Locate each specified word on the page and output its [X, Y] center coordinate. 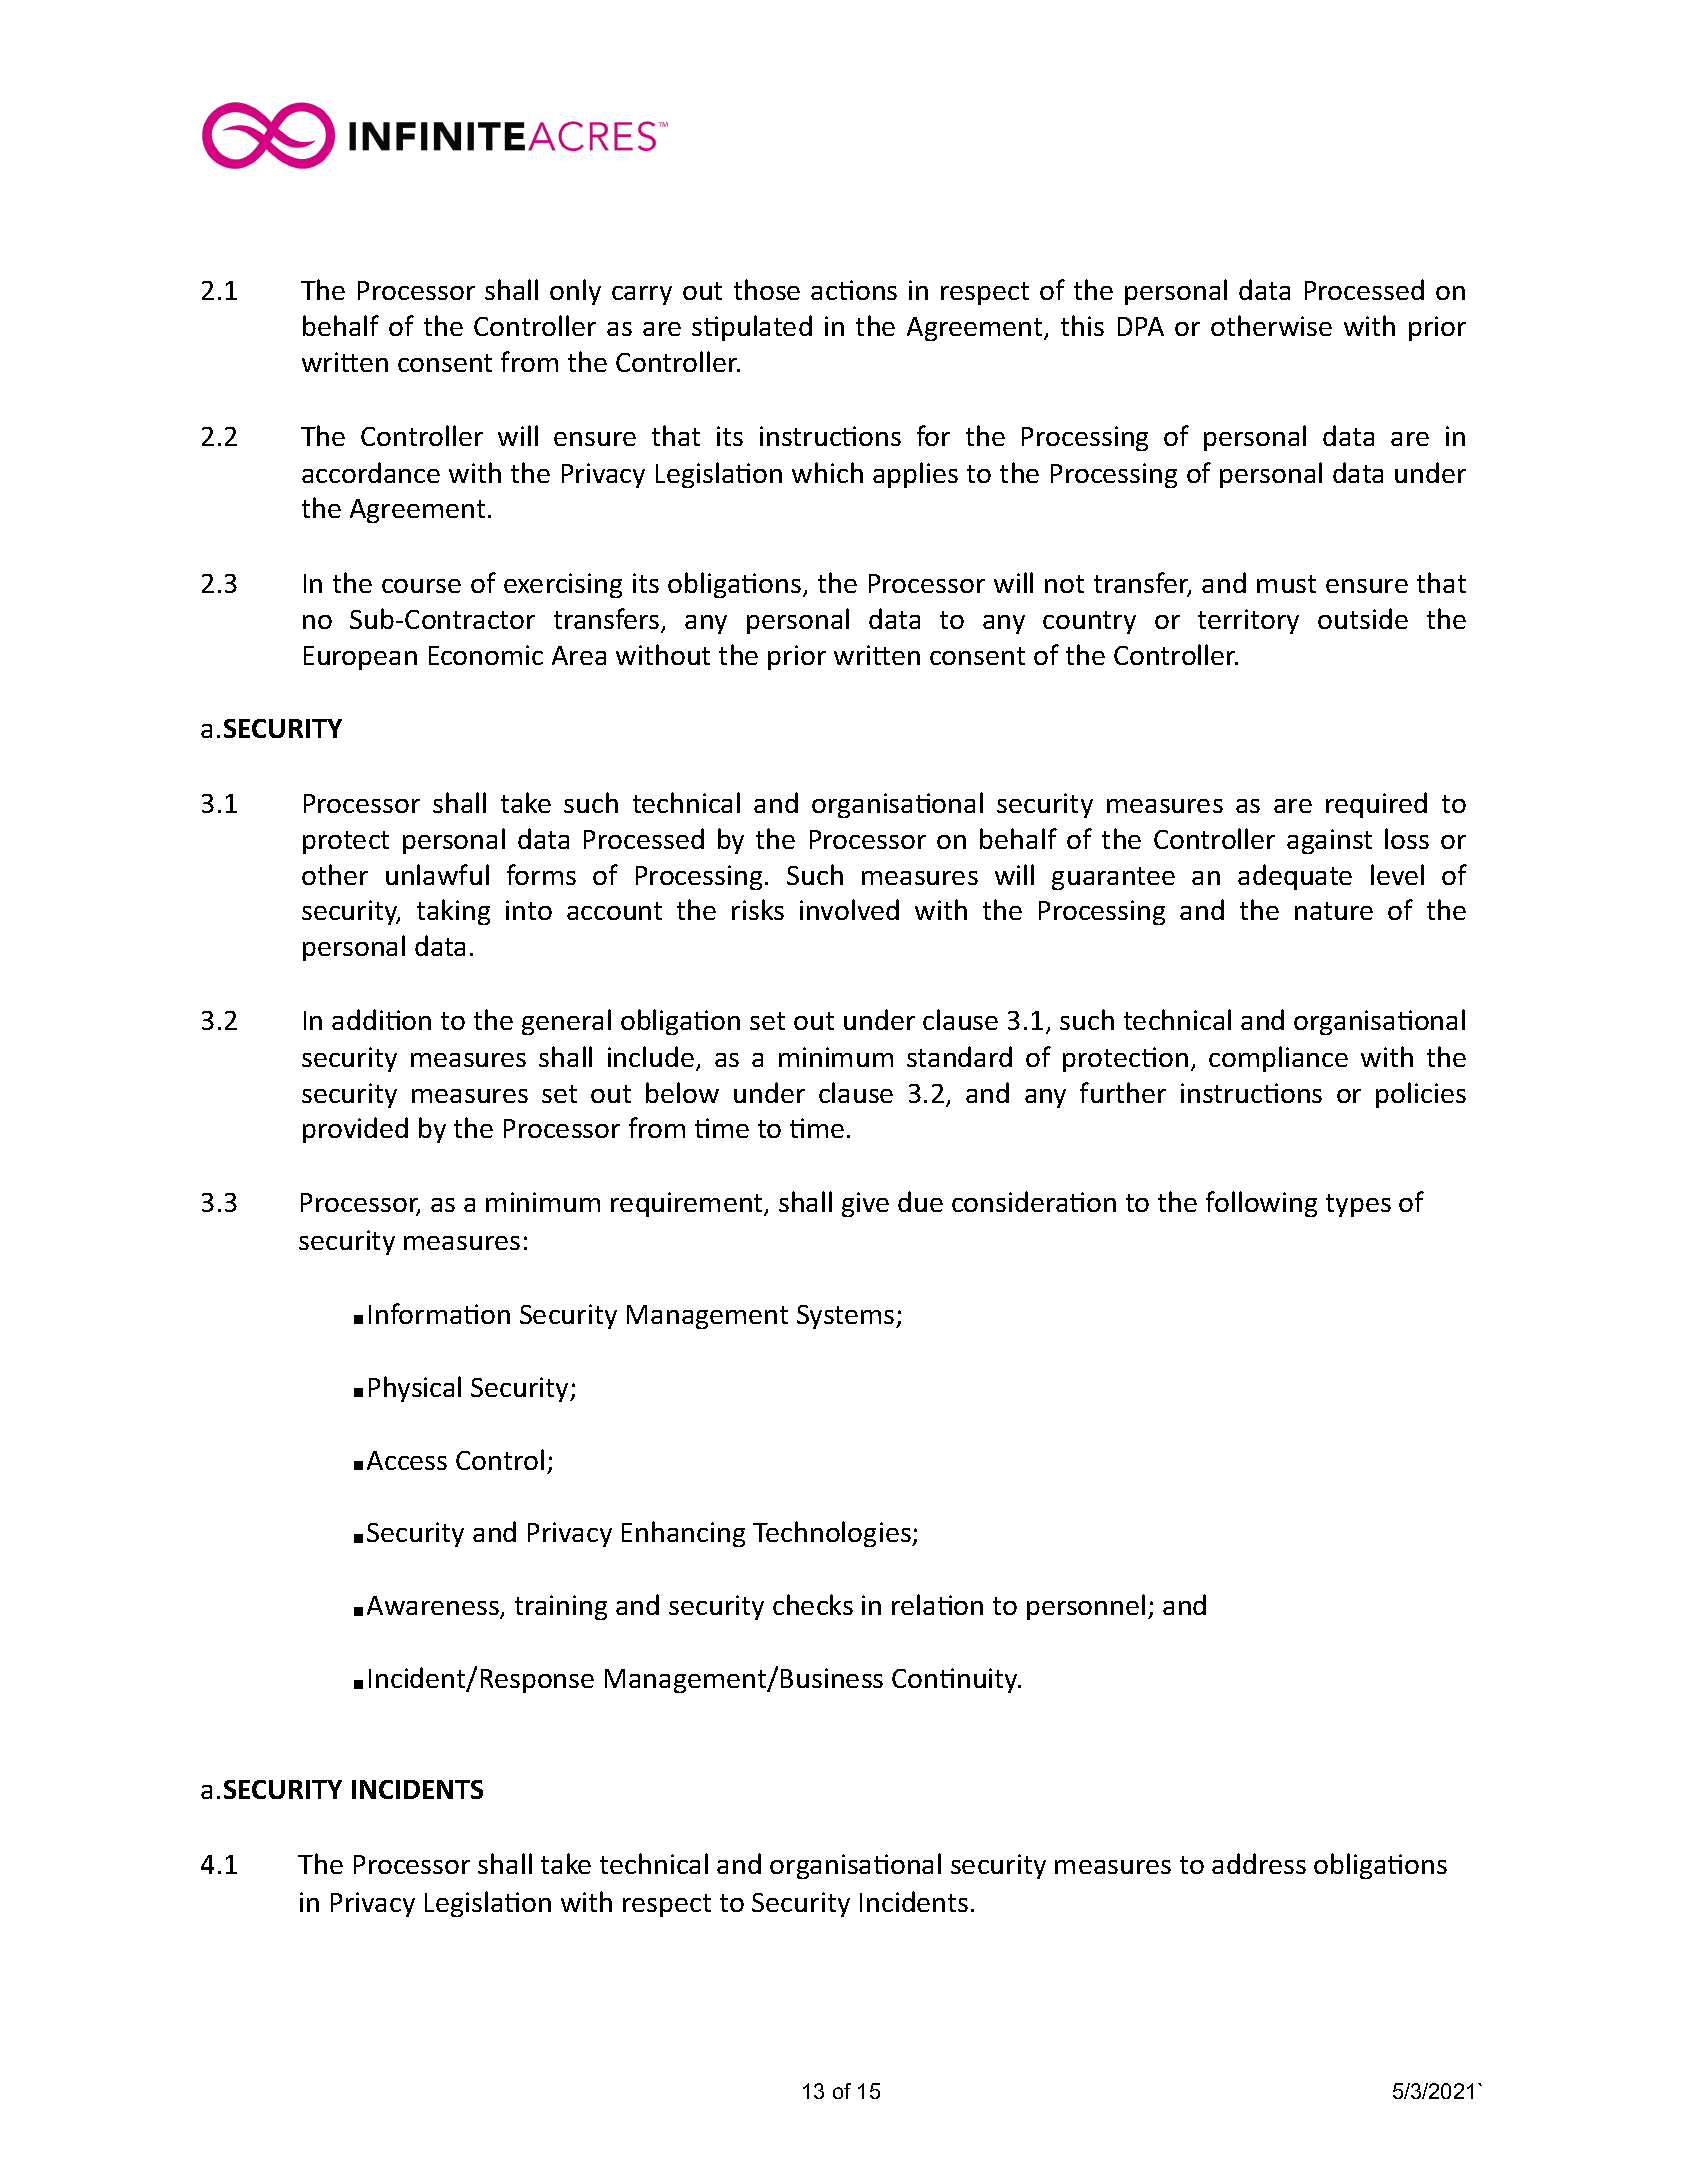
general [566, 1022]
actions [854, 290]
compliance [1278, 1059]
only [575, 292]
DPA [1141, 326]
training [561, 1607]
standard [959, 1056]
